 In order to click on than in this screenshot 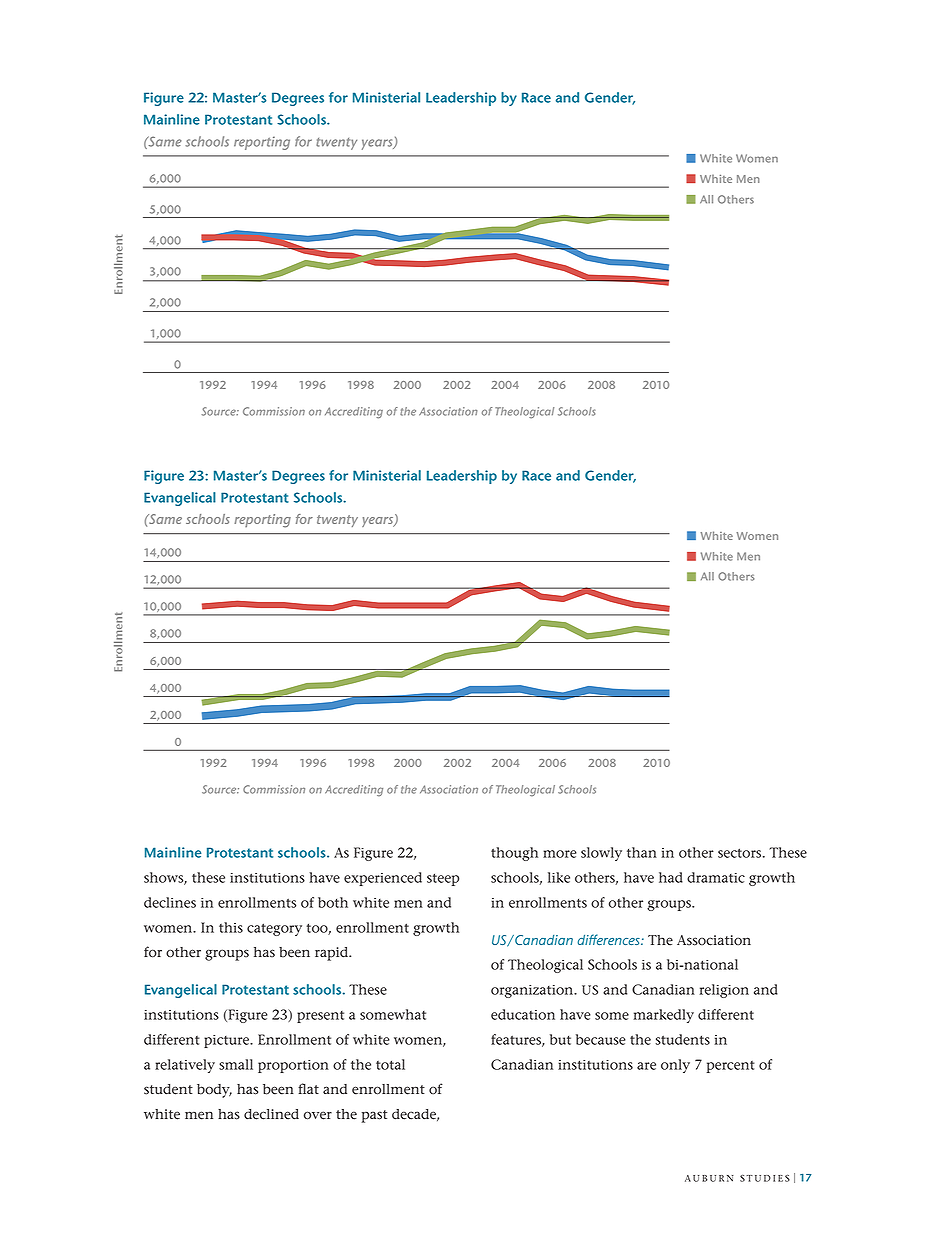, I will do `click(642, 852)`.
